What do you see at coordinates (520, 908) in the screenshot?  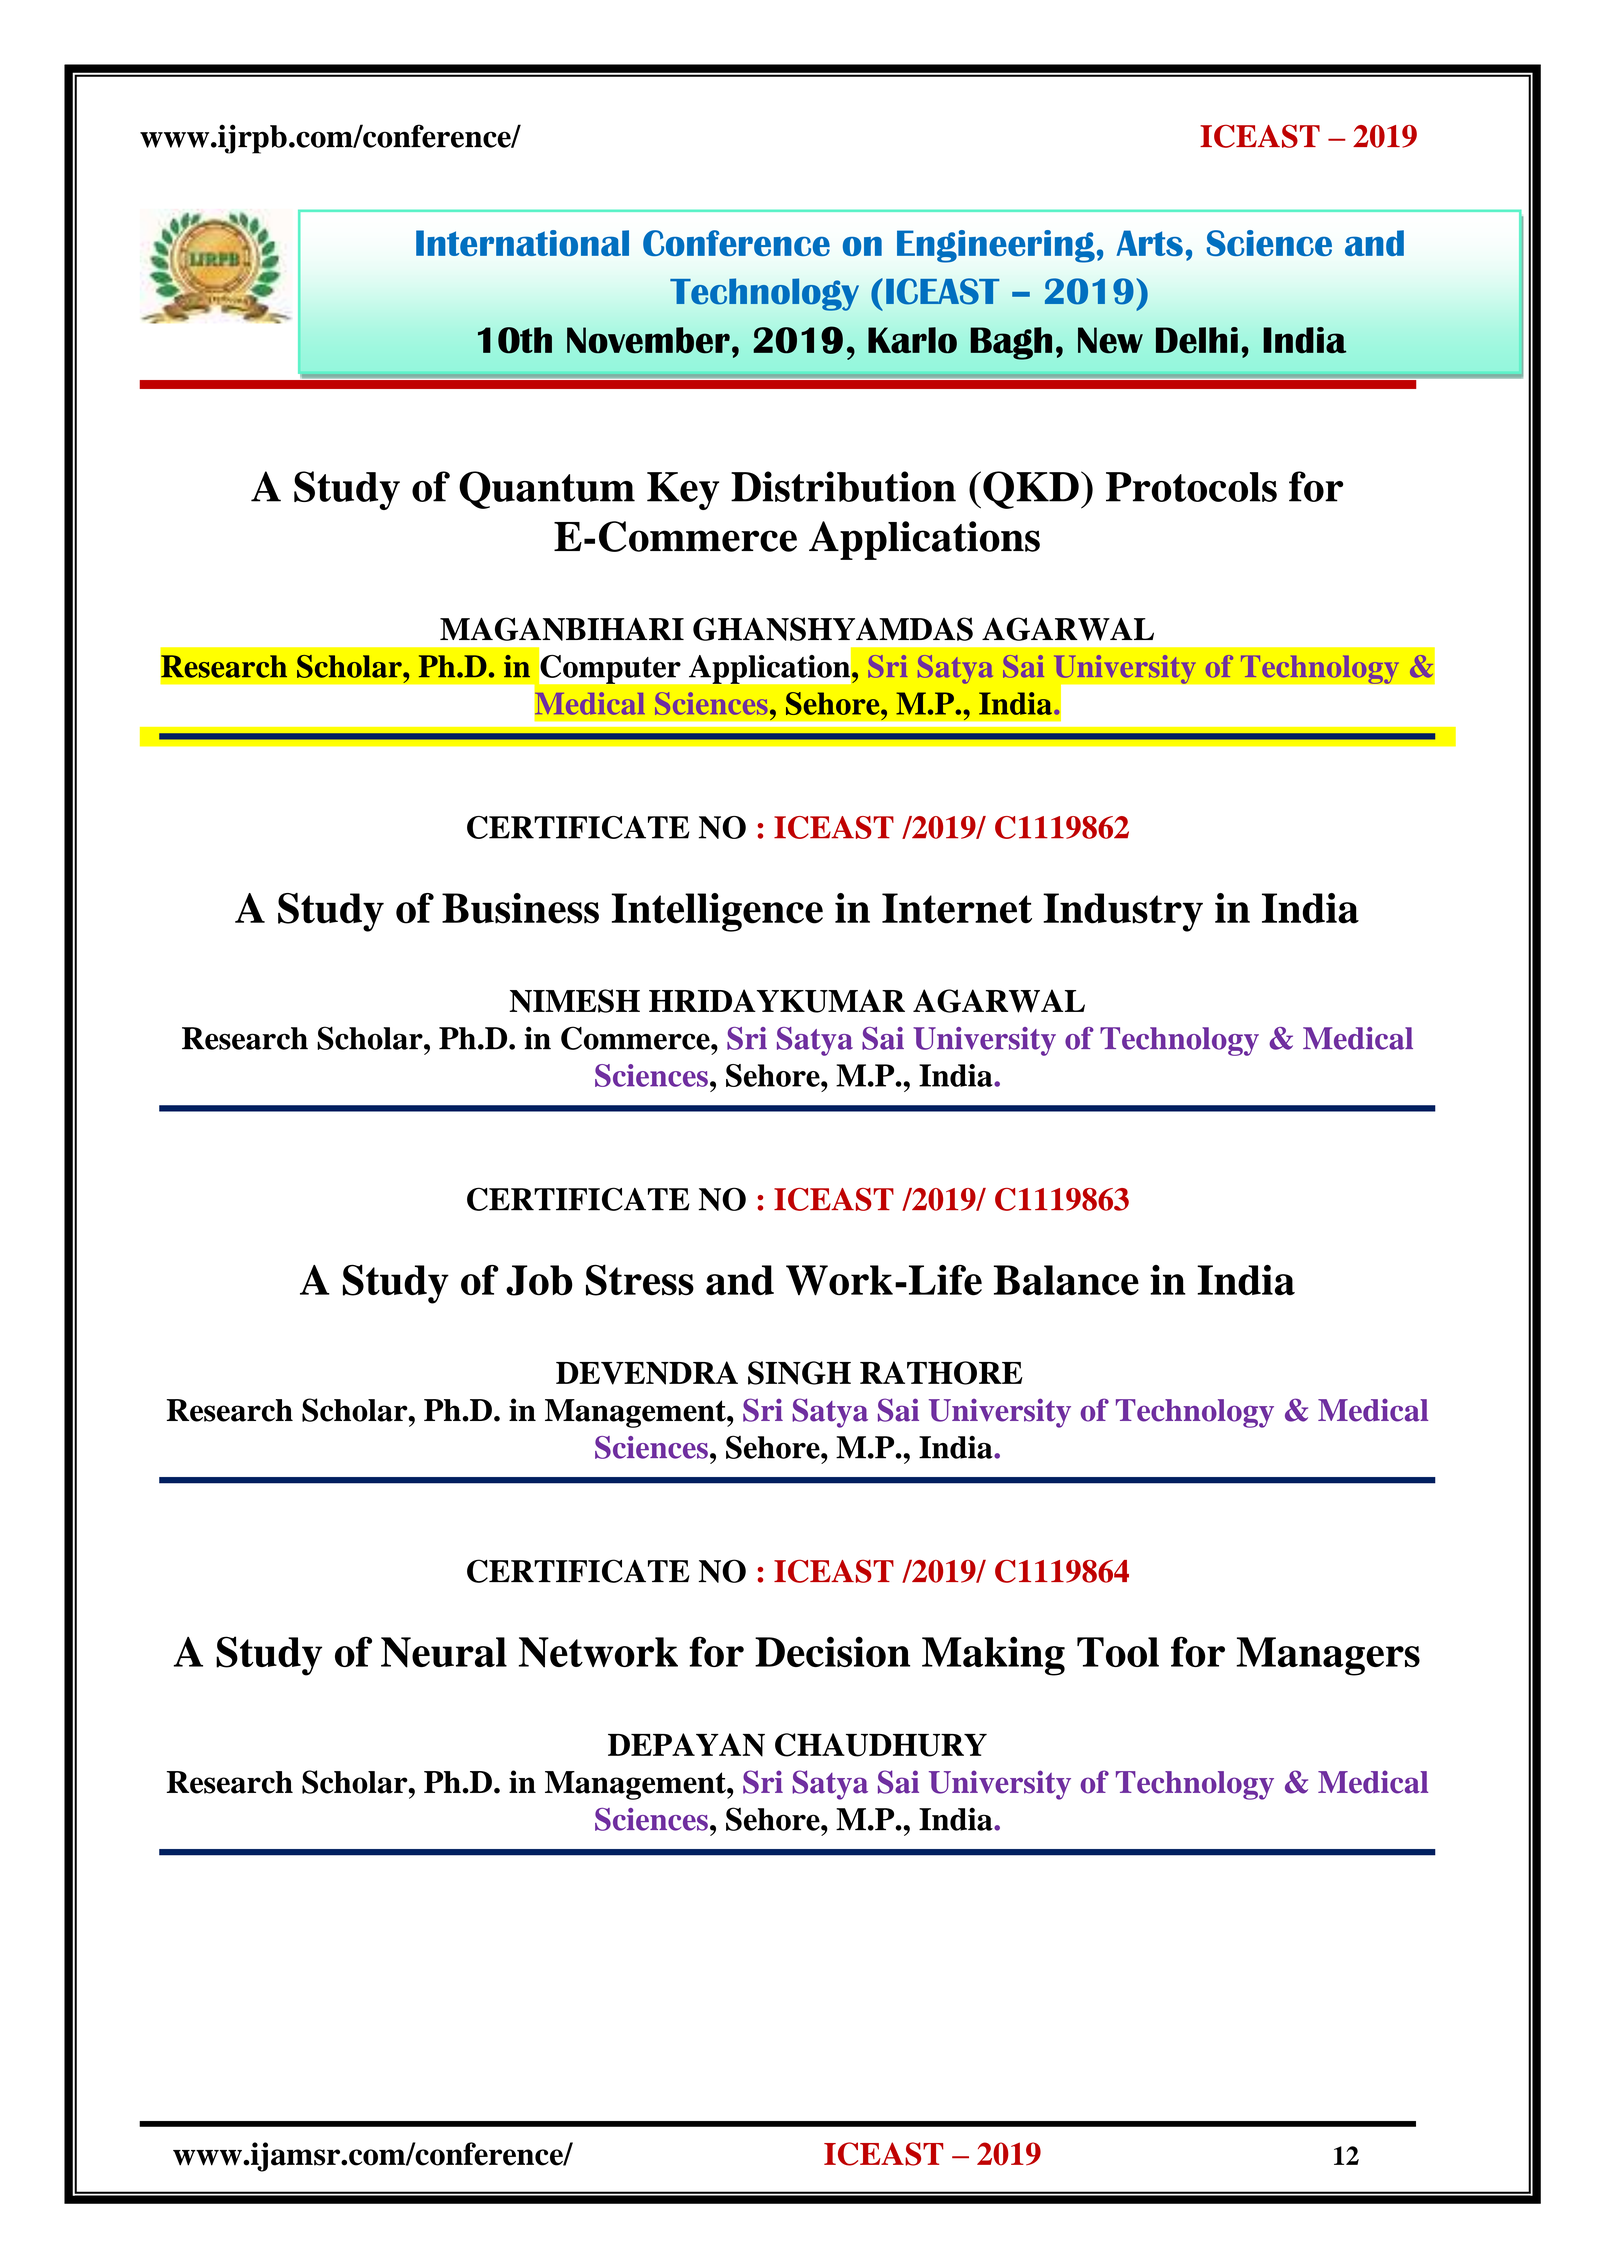 I see `Business` at bounding box center [520, 908].
